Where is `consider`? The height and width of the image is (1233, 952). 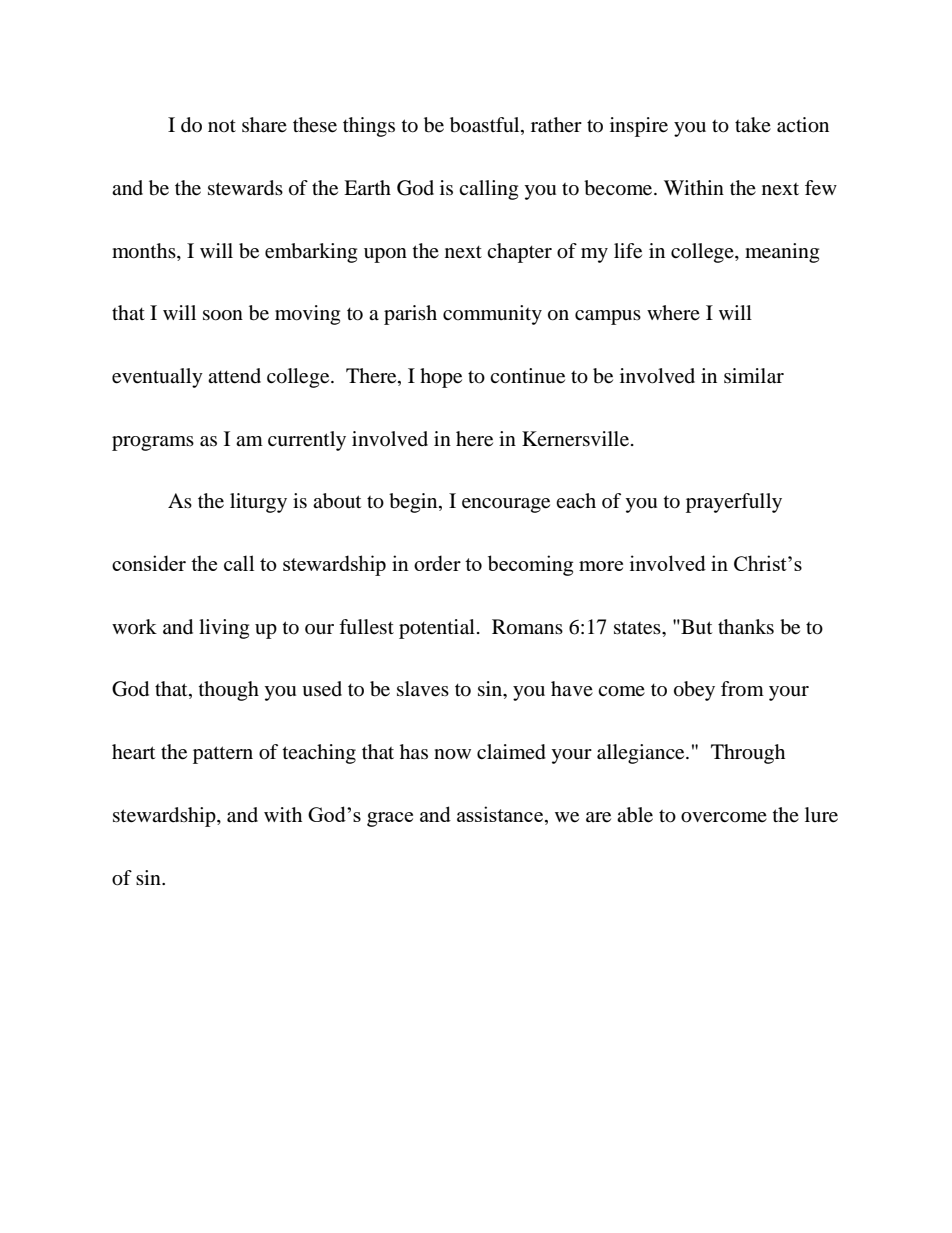
consider is located at coordinates (149, 563).
